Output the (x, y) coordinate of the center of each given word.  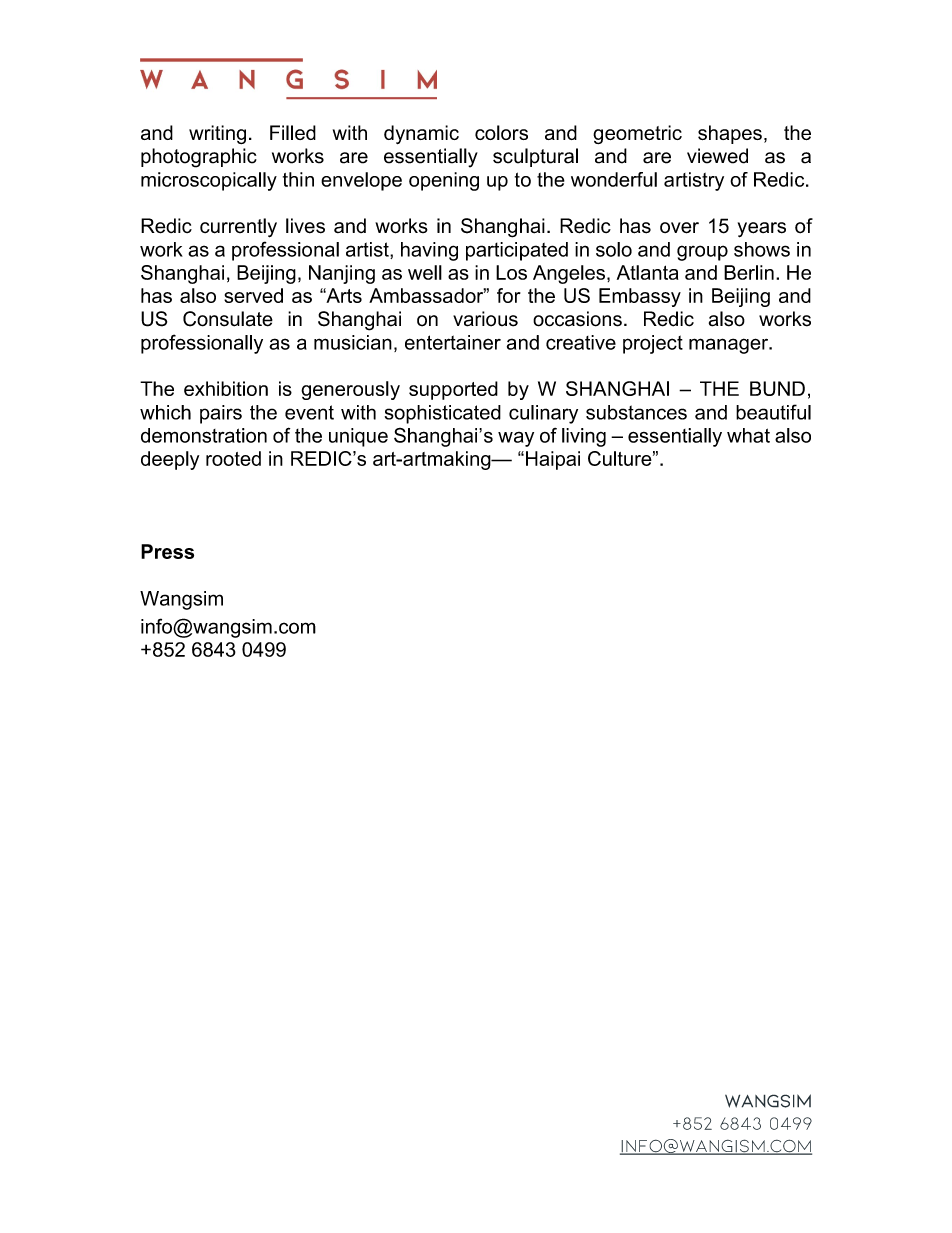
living (584, 437)
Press (167, 551)
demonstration (204, 435)
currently (238, 228)
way (516, 439)
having (429, 251)
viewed (717, 156)
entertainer (453, 342)
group (702, 253)
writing (217, 134)
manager (730, 346)
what (748, 435)
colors (501, 132)
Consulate (228, 319)
